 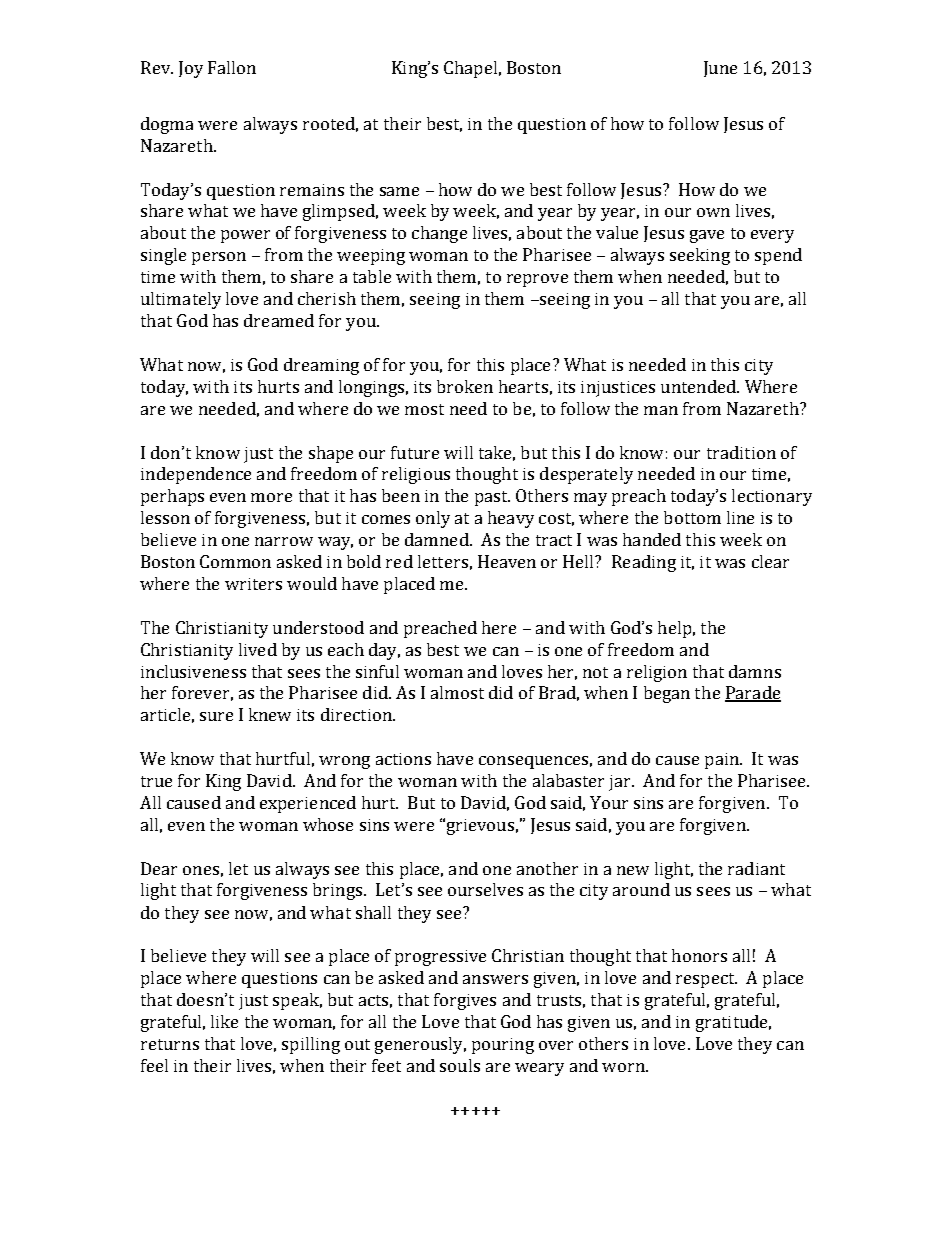 I want to click on Fallon, so click(x=232, y=67).
